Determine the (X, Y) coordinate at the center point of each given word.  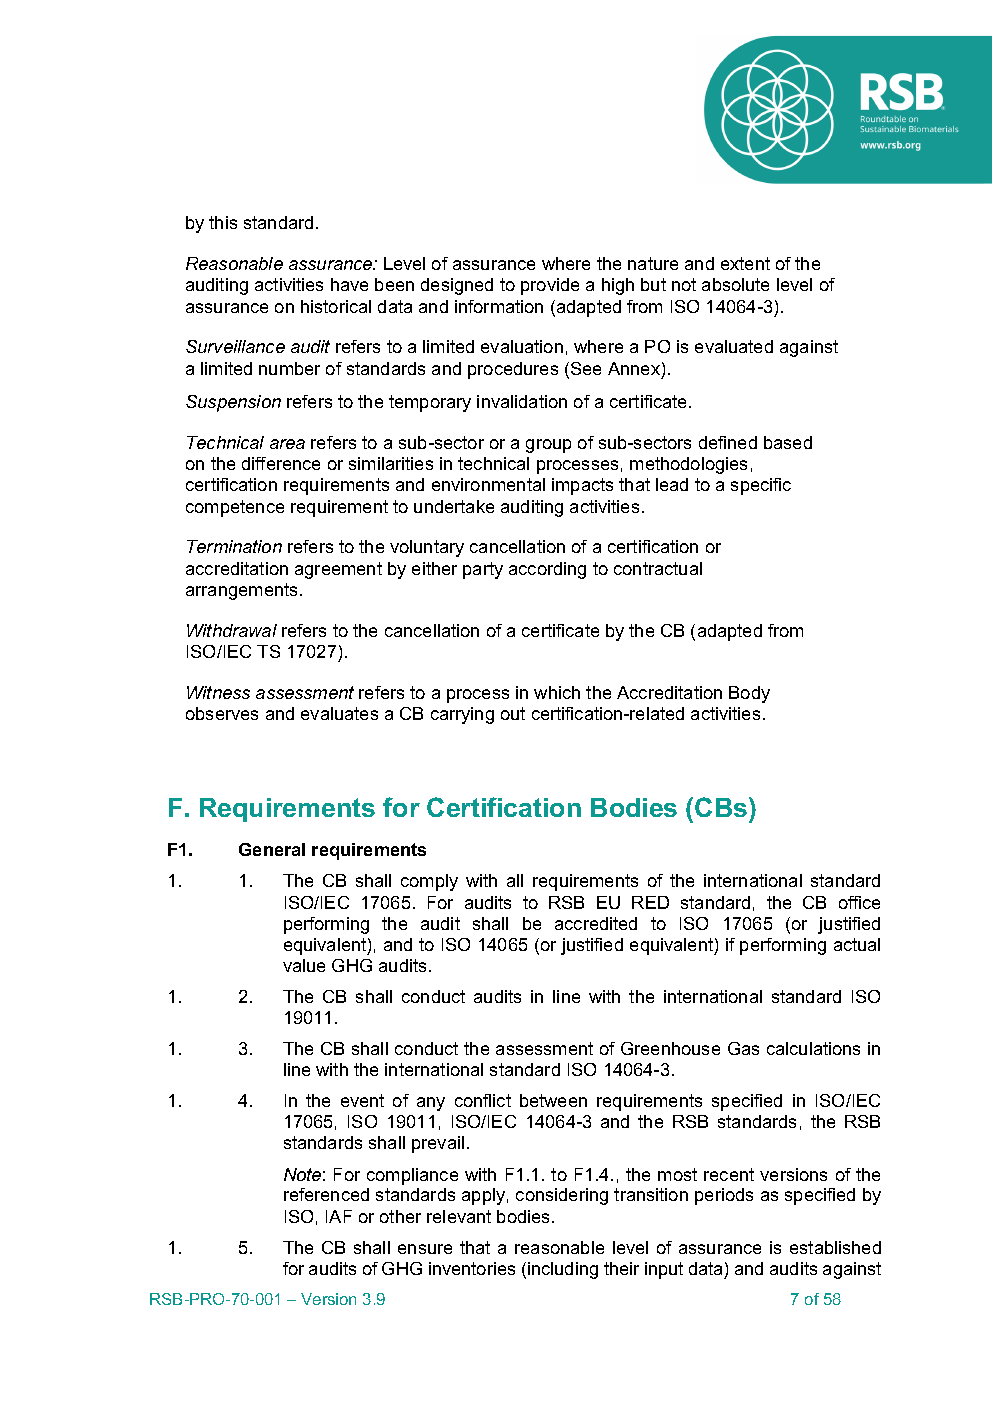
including (563, 1270)
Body (749, 694)
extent (745, 263)
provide (550, 286)
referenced (326, 1194)
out (513, 713)
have (349, 284)
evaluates (339, 713)
